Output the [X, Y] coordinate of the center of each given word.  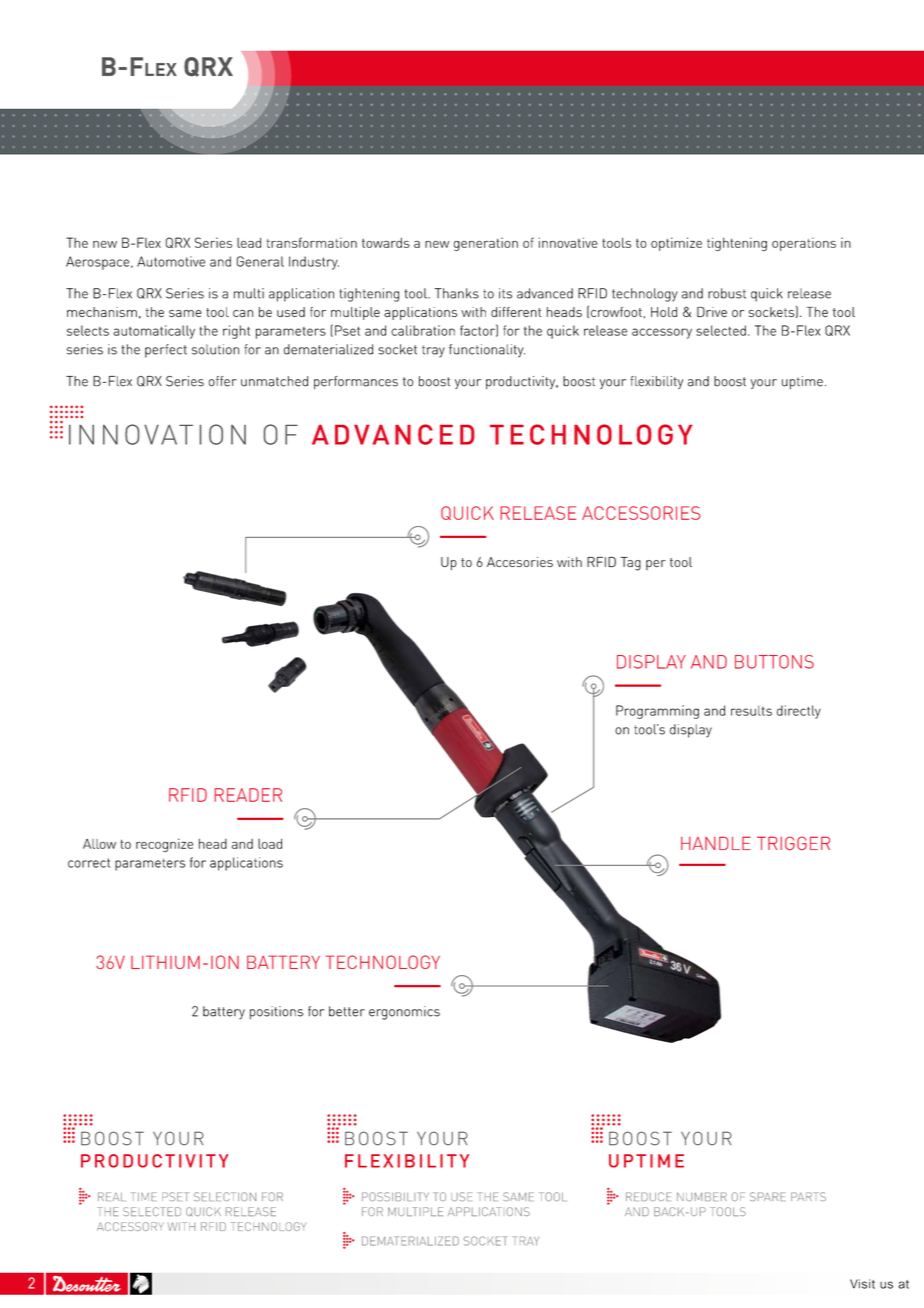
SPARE [768, 1196]
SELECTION [225, 1196]
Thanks [457, 293]
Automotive [171, 261]
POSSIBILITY [395, 1196]
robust [727, 293]
